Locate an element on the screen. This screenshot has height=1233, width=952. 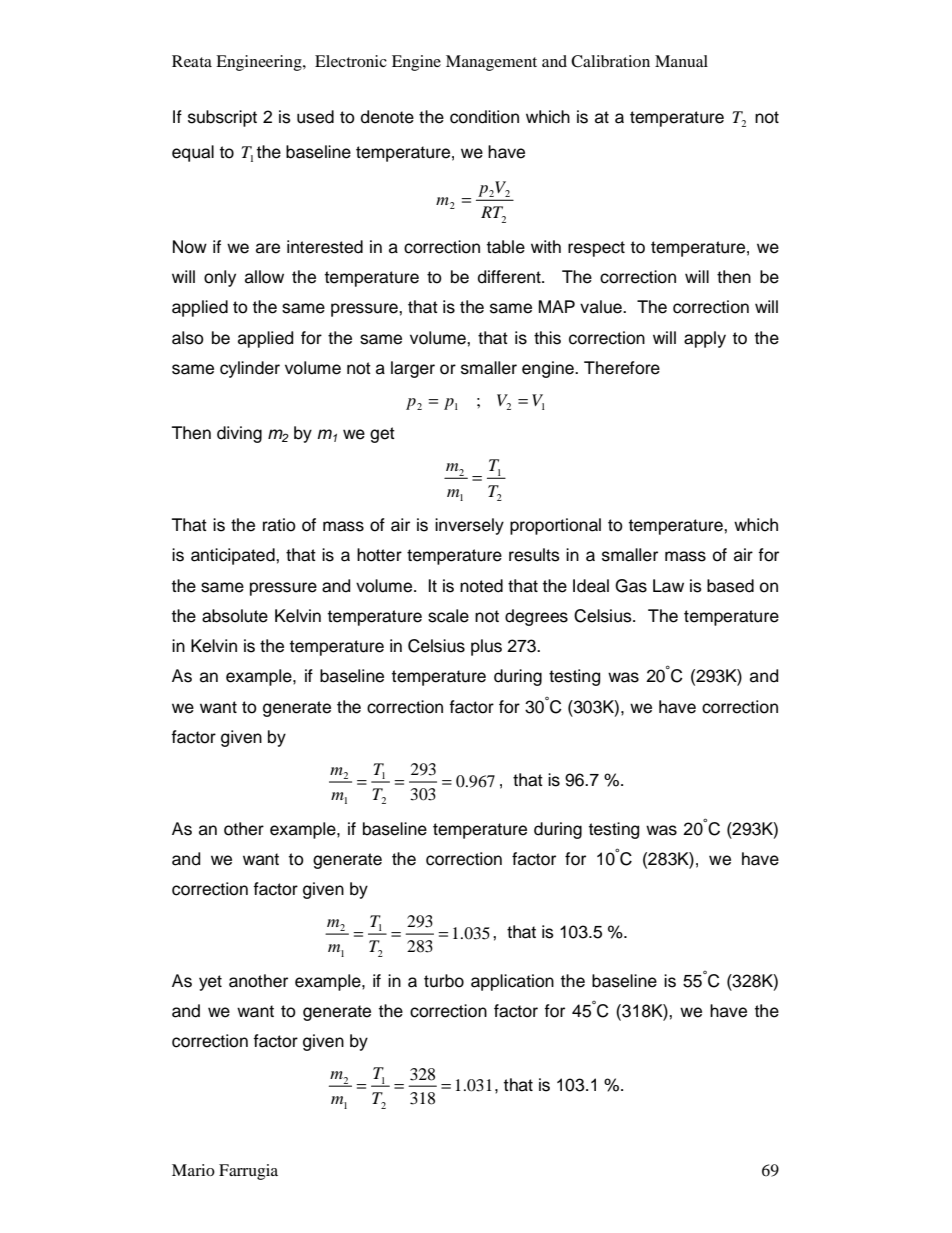
Therefore is located at coordinates (622, 368).
